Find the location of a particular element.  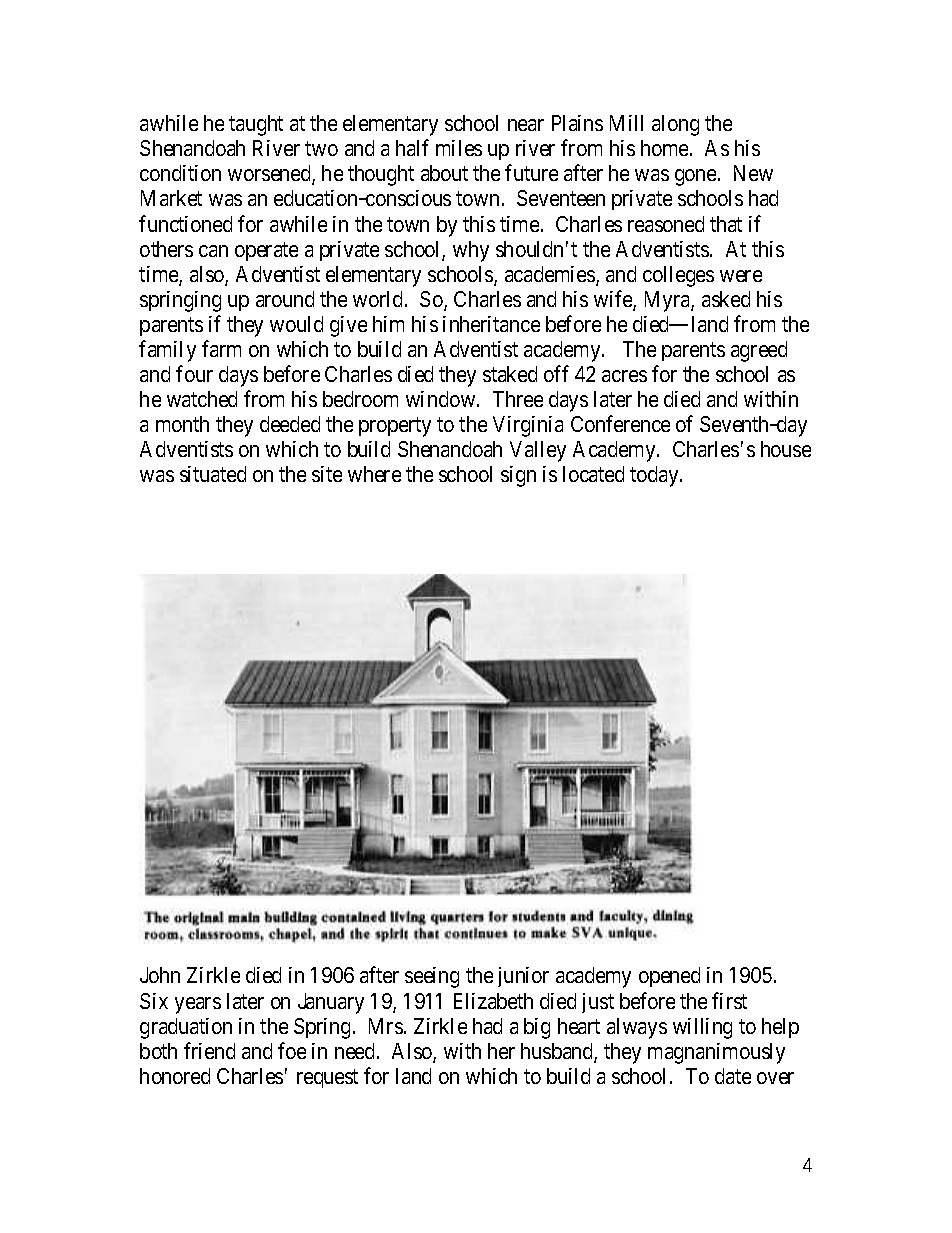

seeing is located at coordinates (432, 977).
